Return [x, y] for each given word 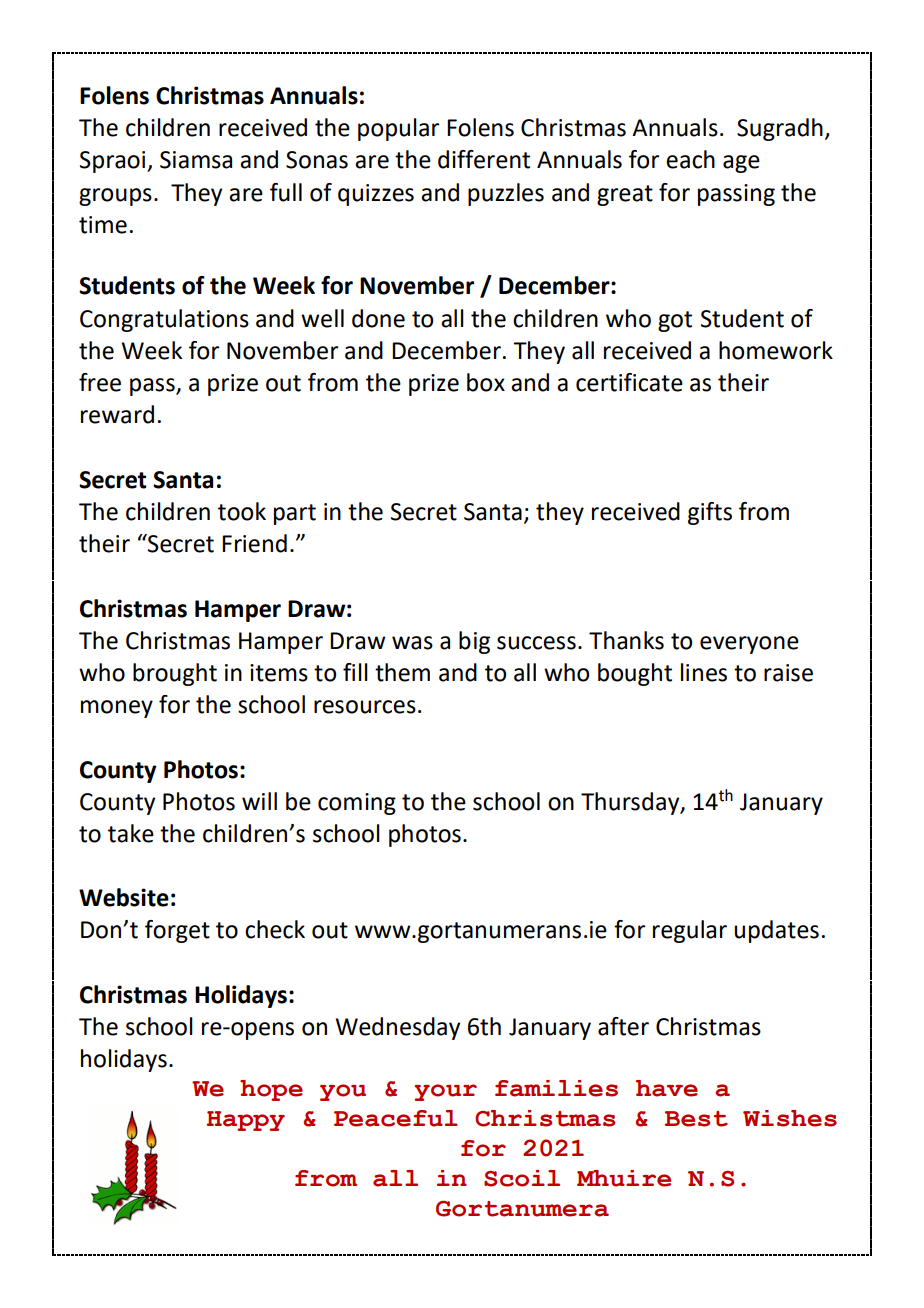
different [484, 159]
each [690, 159]
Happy [246, 1121]
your [445, 1092]
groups [115, 197]
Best [696, 1119]
